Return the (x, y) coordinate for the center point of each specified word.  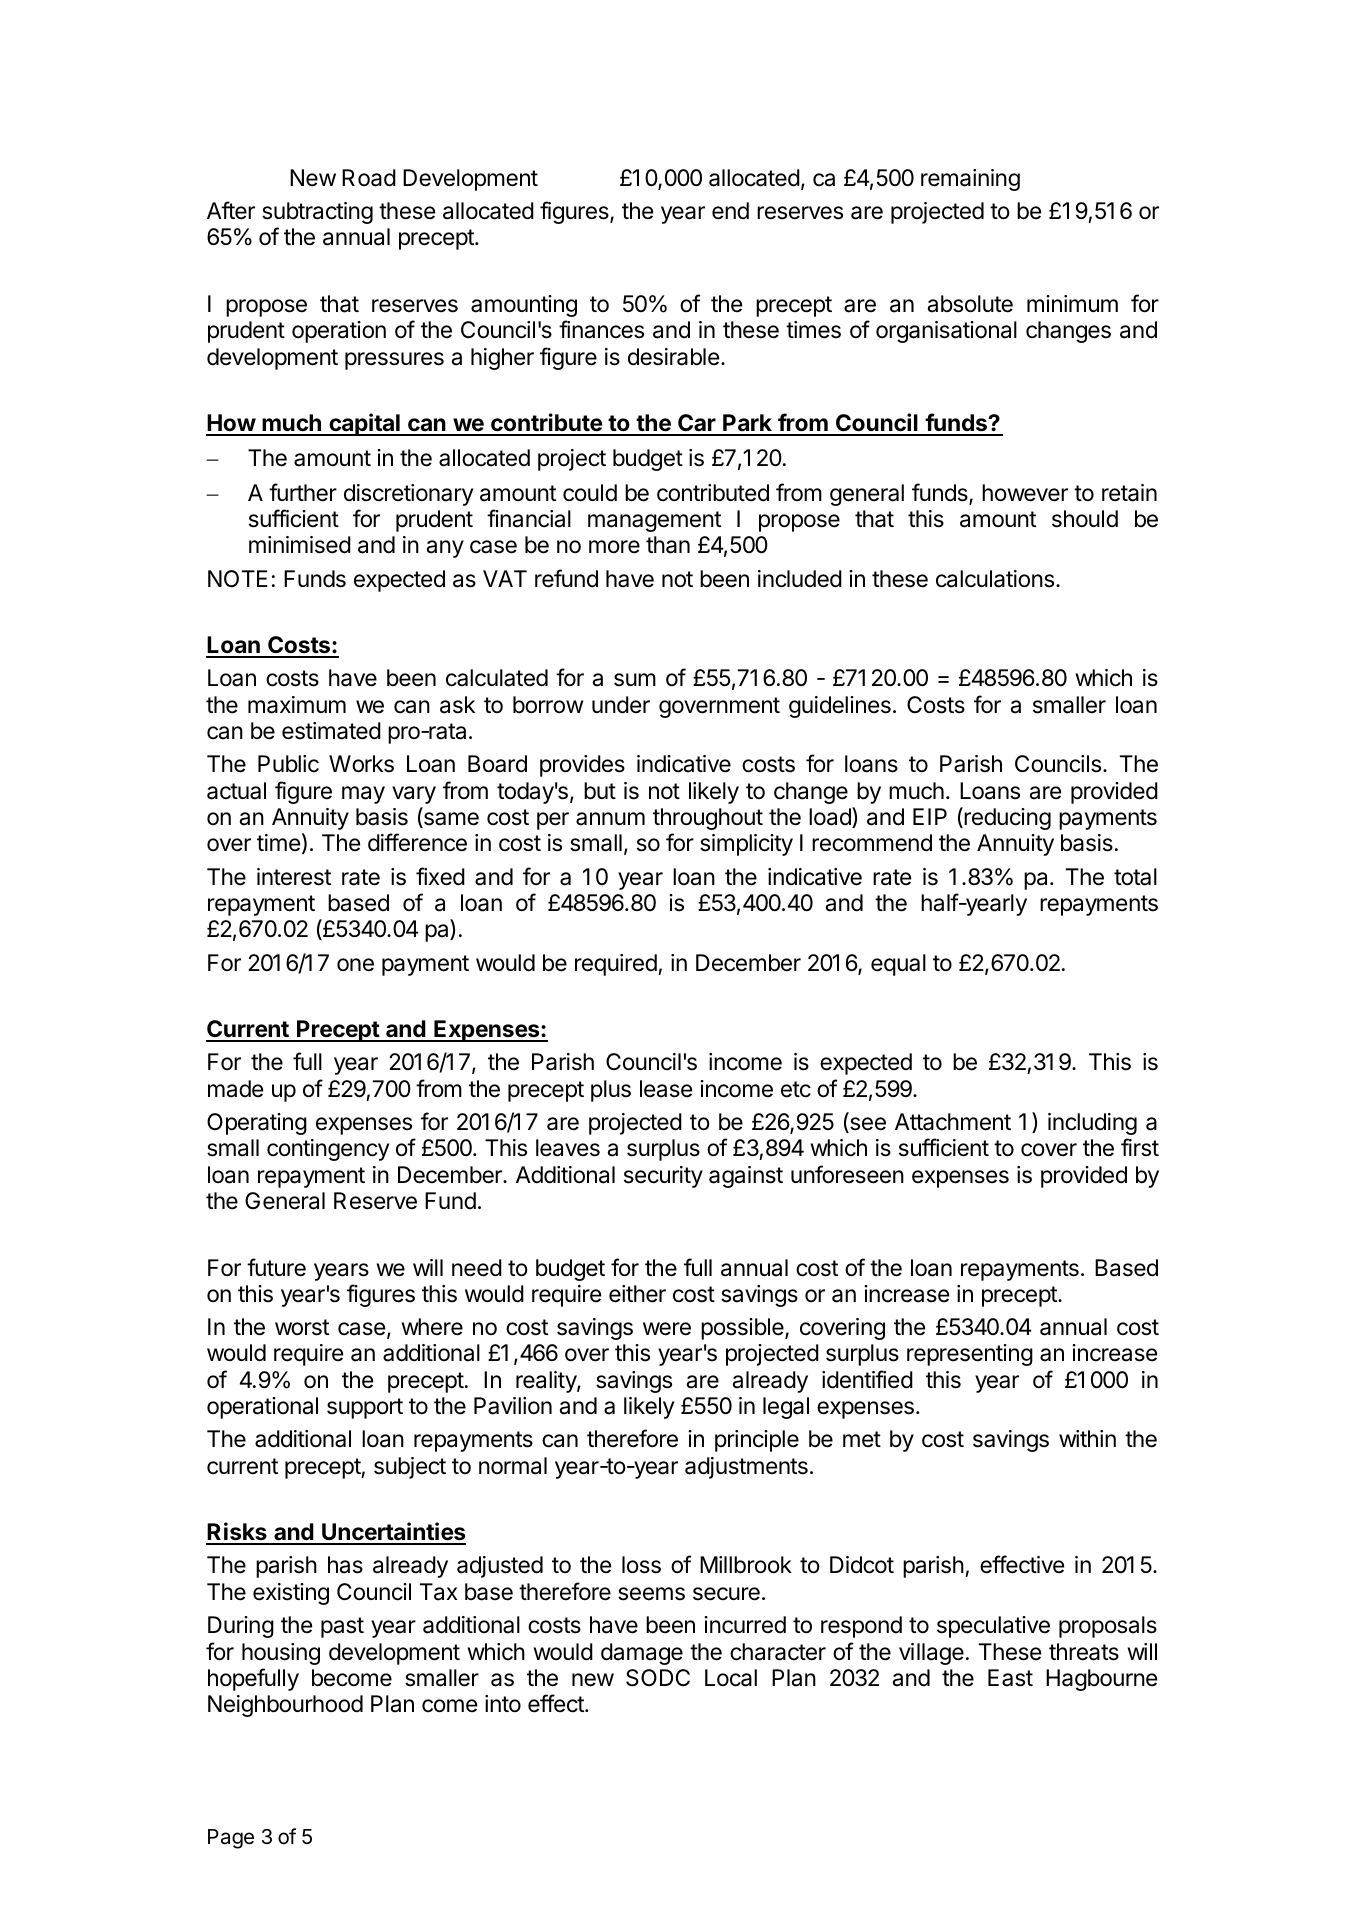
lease (666, 1089)
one (355, 965)
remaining (970, 180)
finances (601, 329)
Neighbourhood (285, 1706)
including (1092, 1124)
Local (731, 1678)
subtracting (317, 213)
